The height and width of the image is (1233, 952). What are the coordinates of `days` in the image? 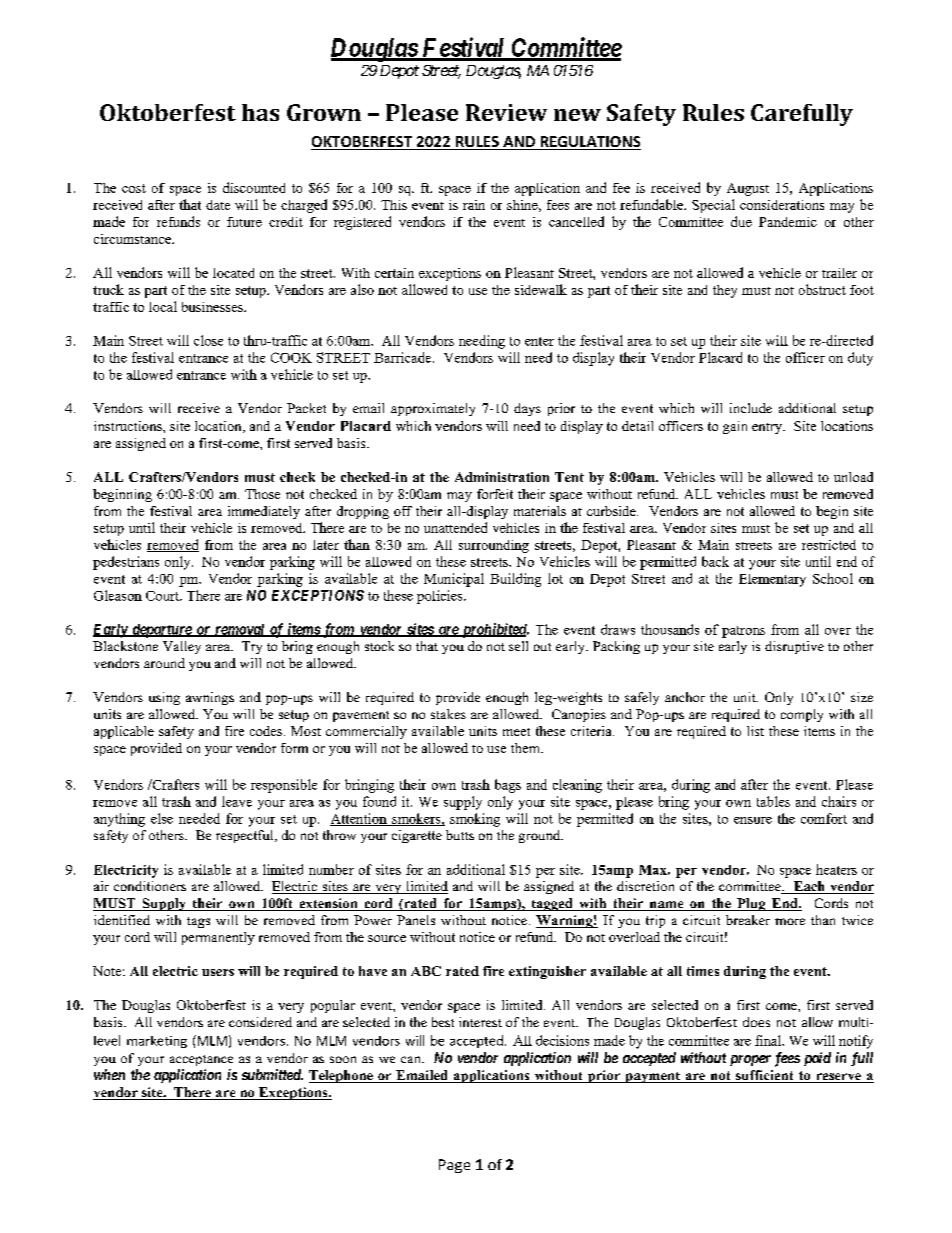 It's located at (527, 409).
